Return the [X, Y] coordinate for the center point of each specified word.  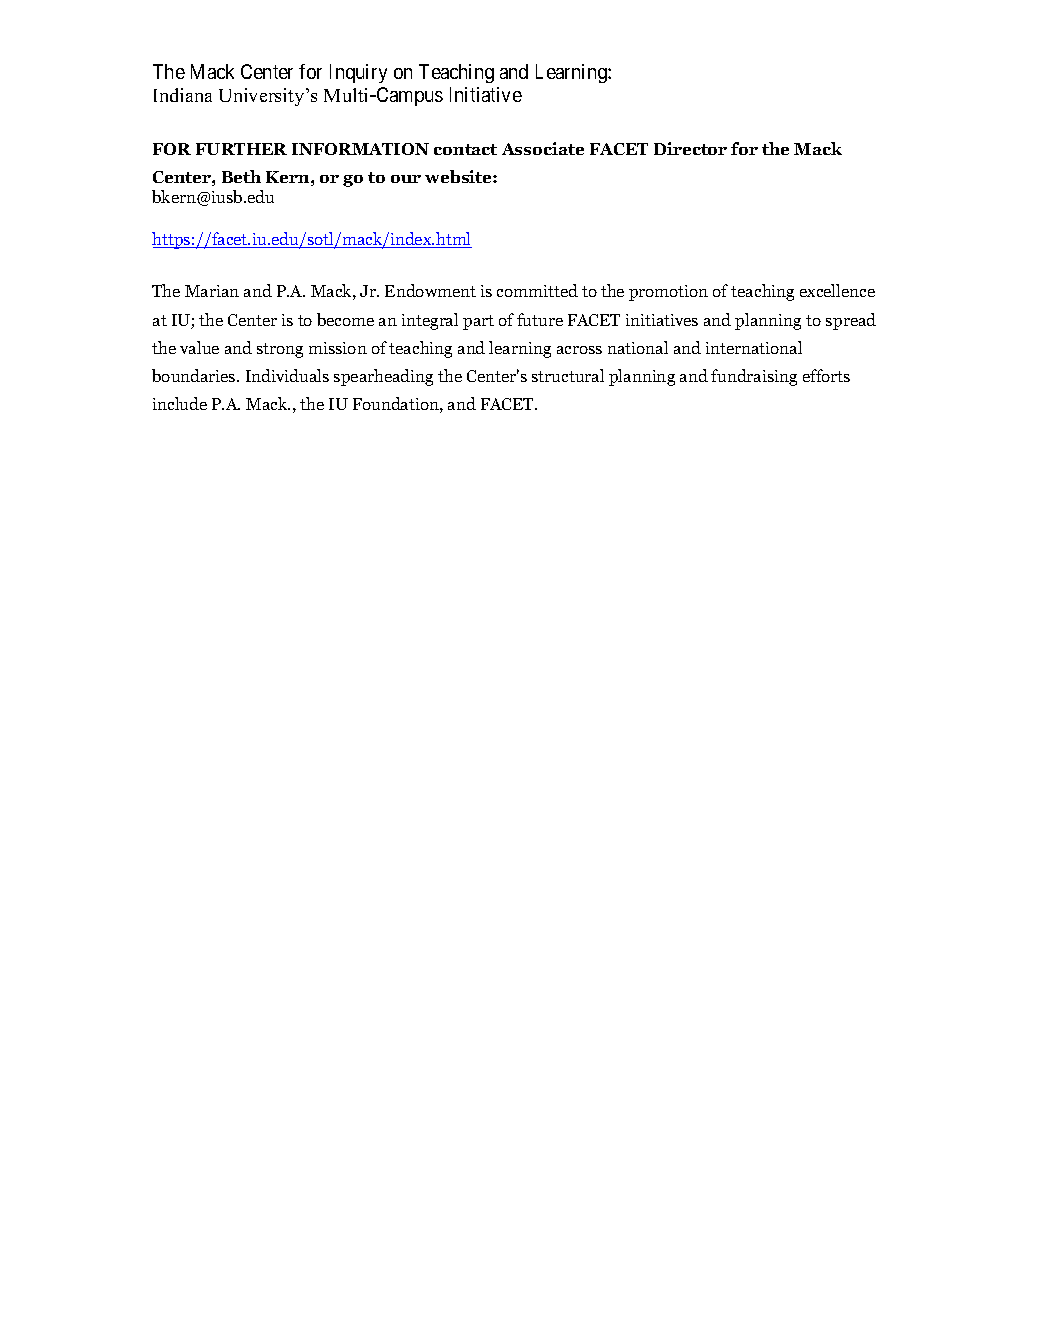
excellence [837, 290]
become [345, 319]
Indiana [183, 95]
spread [851, 321]
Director [690, 148]
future [540, 319]
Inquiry [358, 73]
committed [537, 290]
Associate [543, 148]
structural [568, 375]
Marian [212, 291]
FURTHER [241, 149]
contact [465, 149]
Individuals [287, 375]
